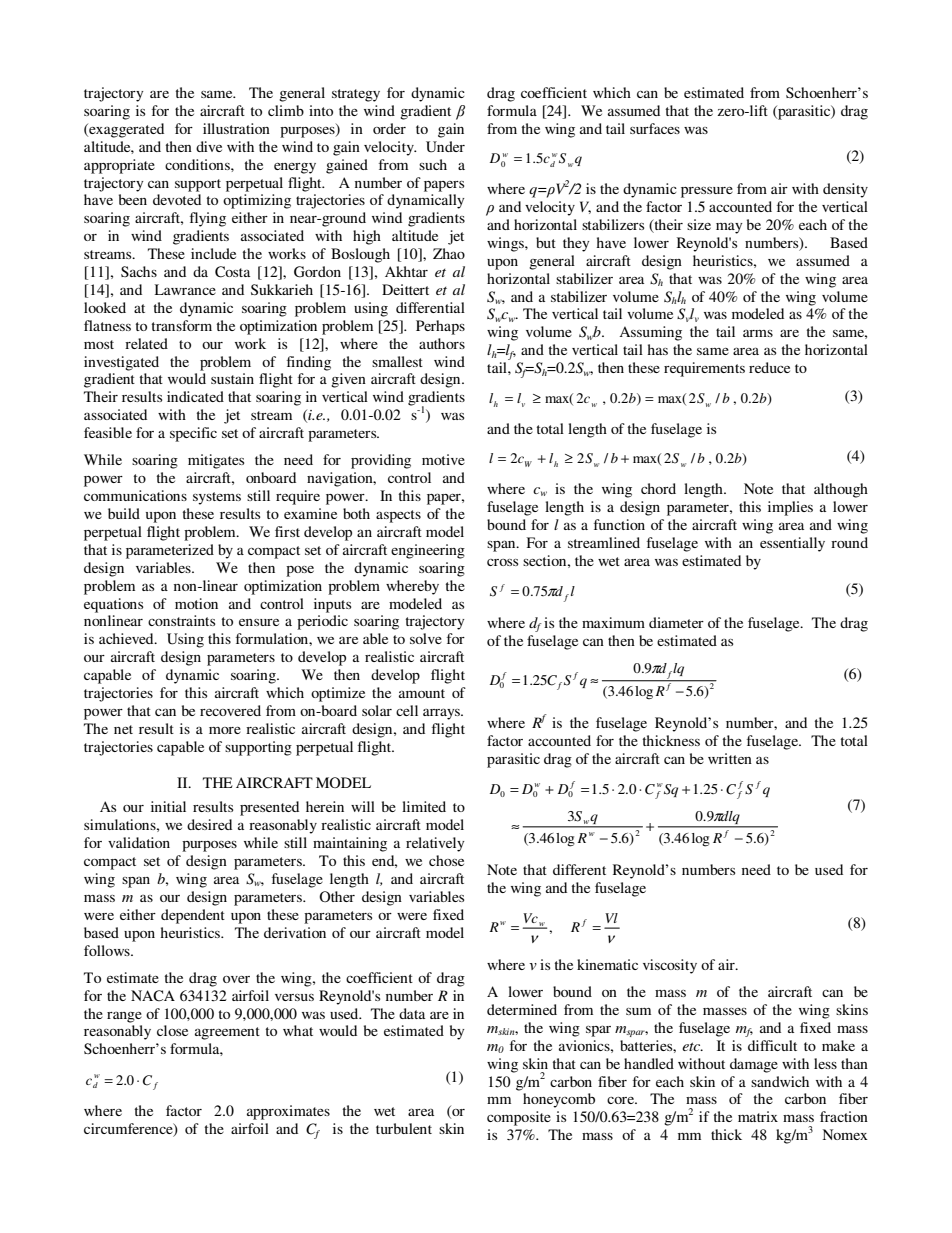 This screenshot has width=952, height=1233. What do you see at coordinates (445, 147) in the screenshot?
I see `Under` at bounding box center [445, 147].
